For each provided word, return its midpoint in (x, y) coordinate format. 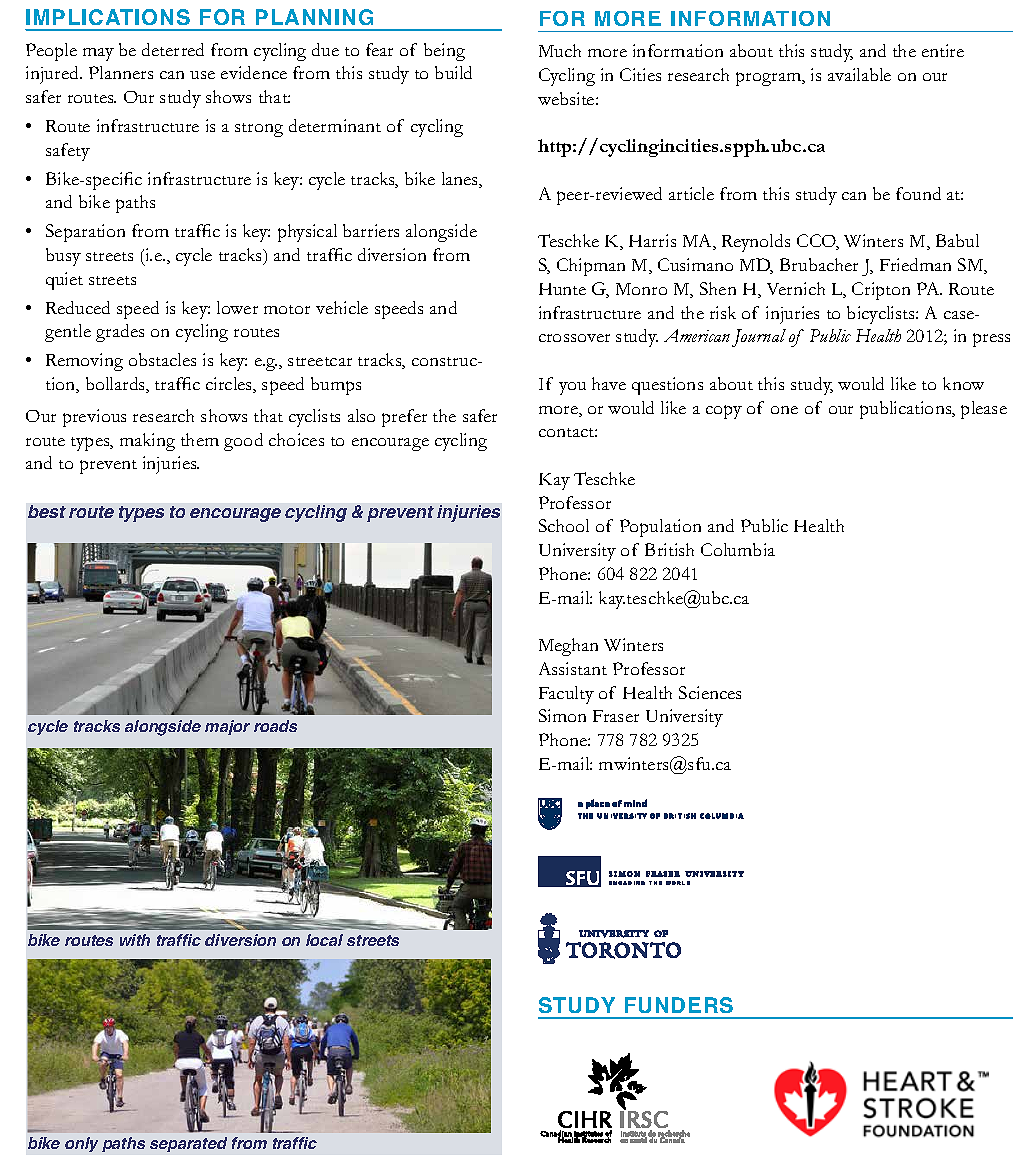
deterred (173, 49)
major (227, 727)
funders (679, 1005)
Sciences (710, 692)
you (572, 388)
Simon (562, 715)
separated (188, 1144)
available (859, 74)
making (147, 442)
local (324, 940)
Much (560, 50)
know (963, 383)
